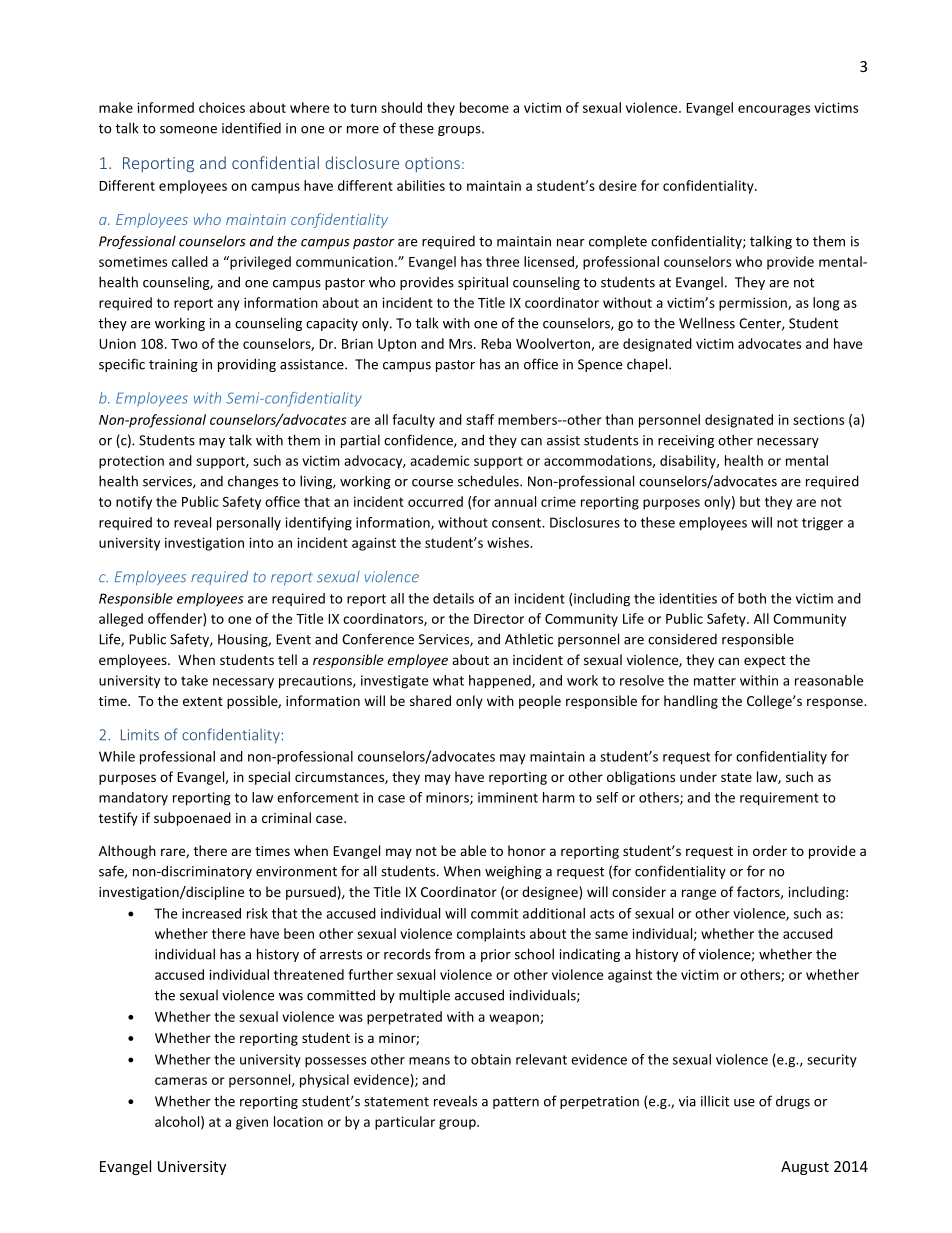 This screenshot has height=1233, width=952. What do you see at coordinates (774, 110) in the screenshot?
I see `encourages` at bounding box center [774, 110].
